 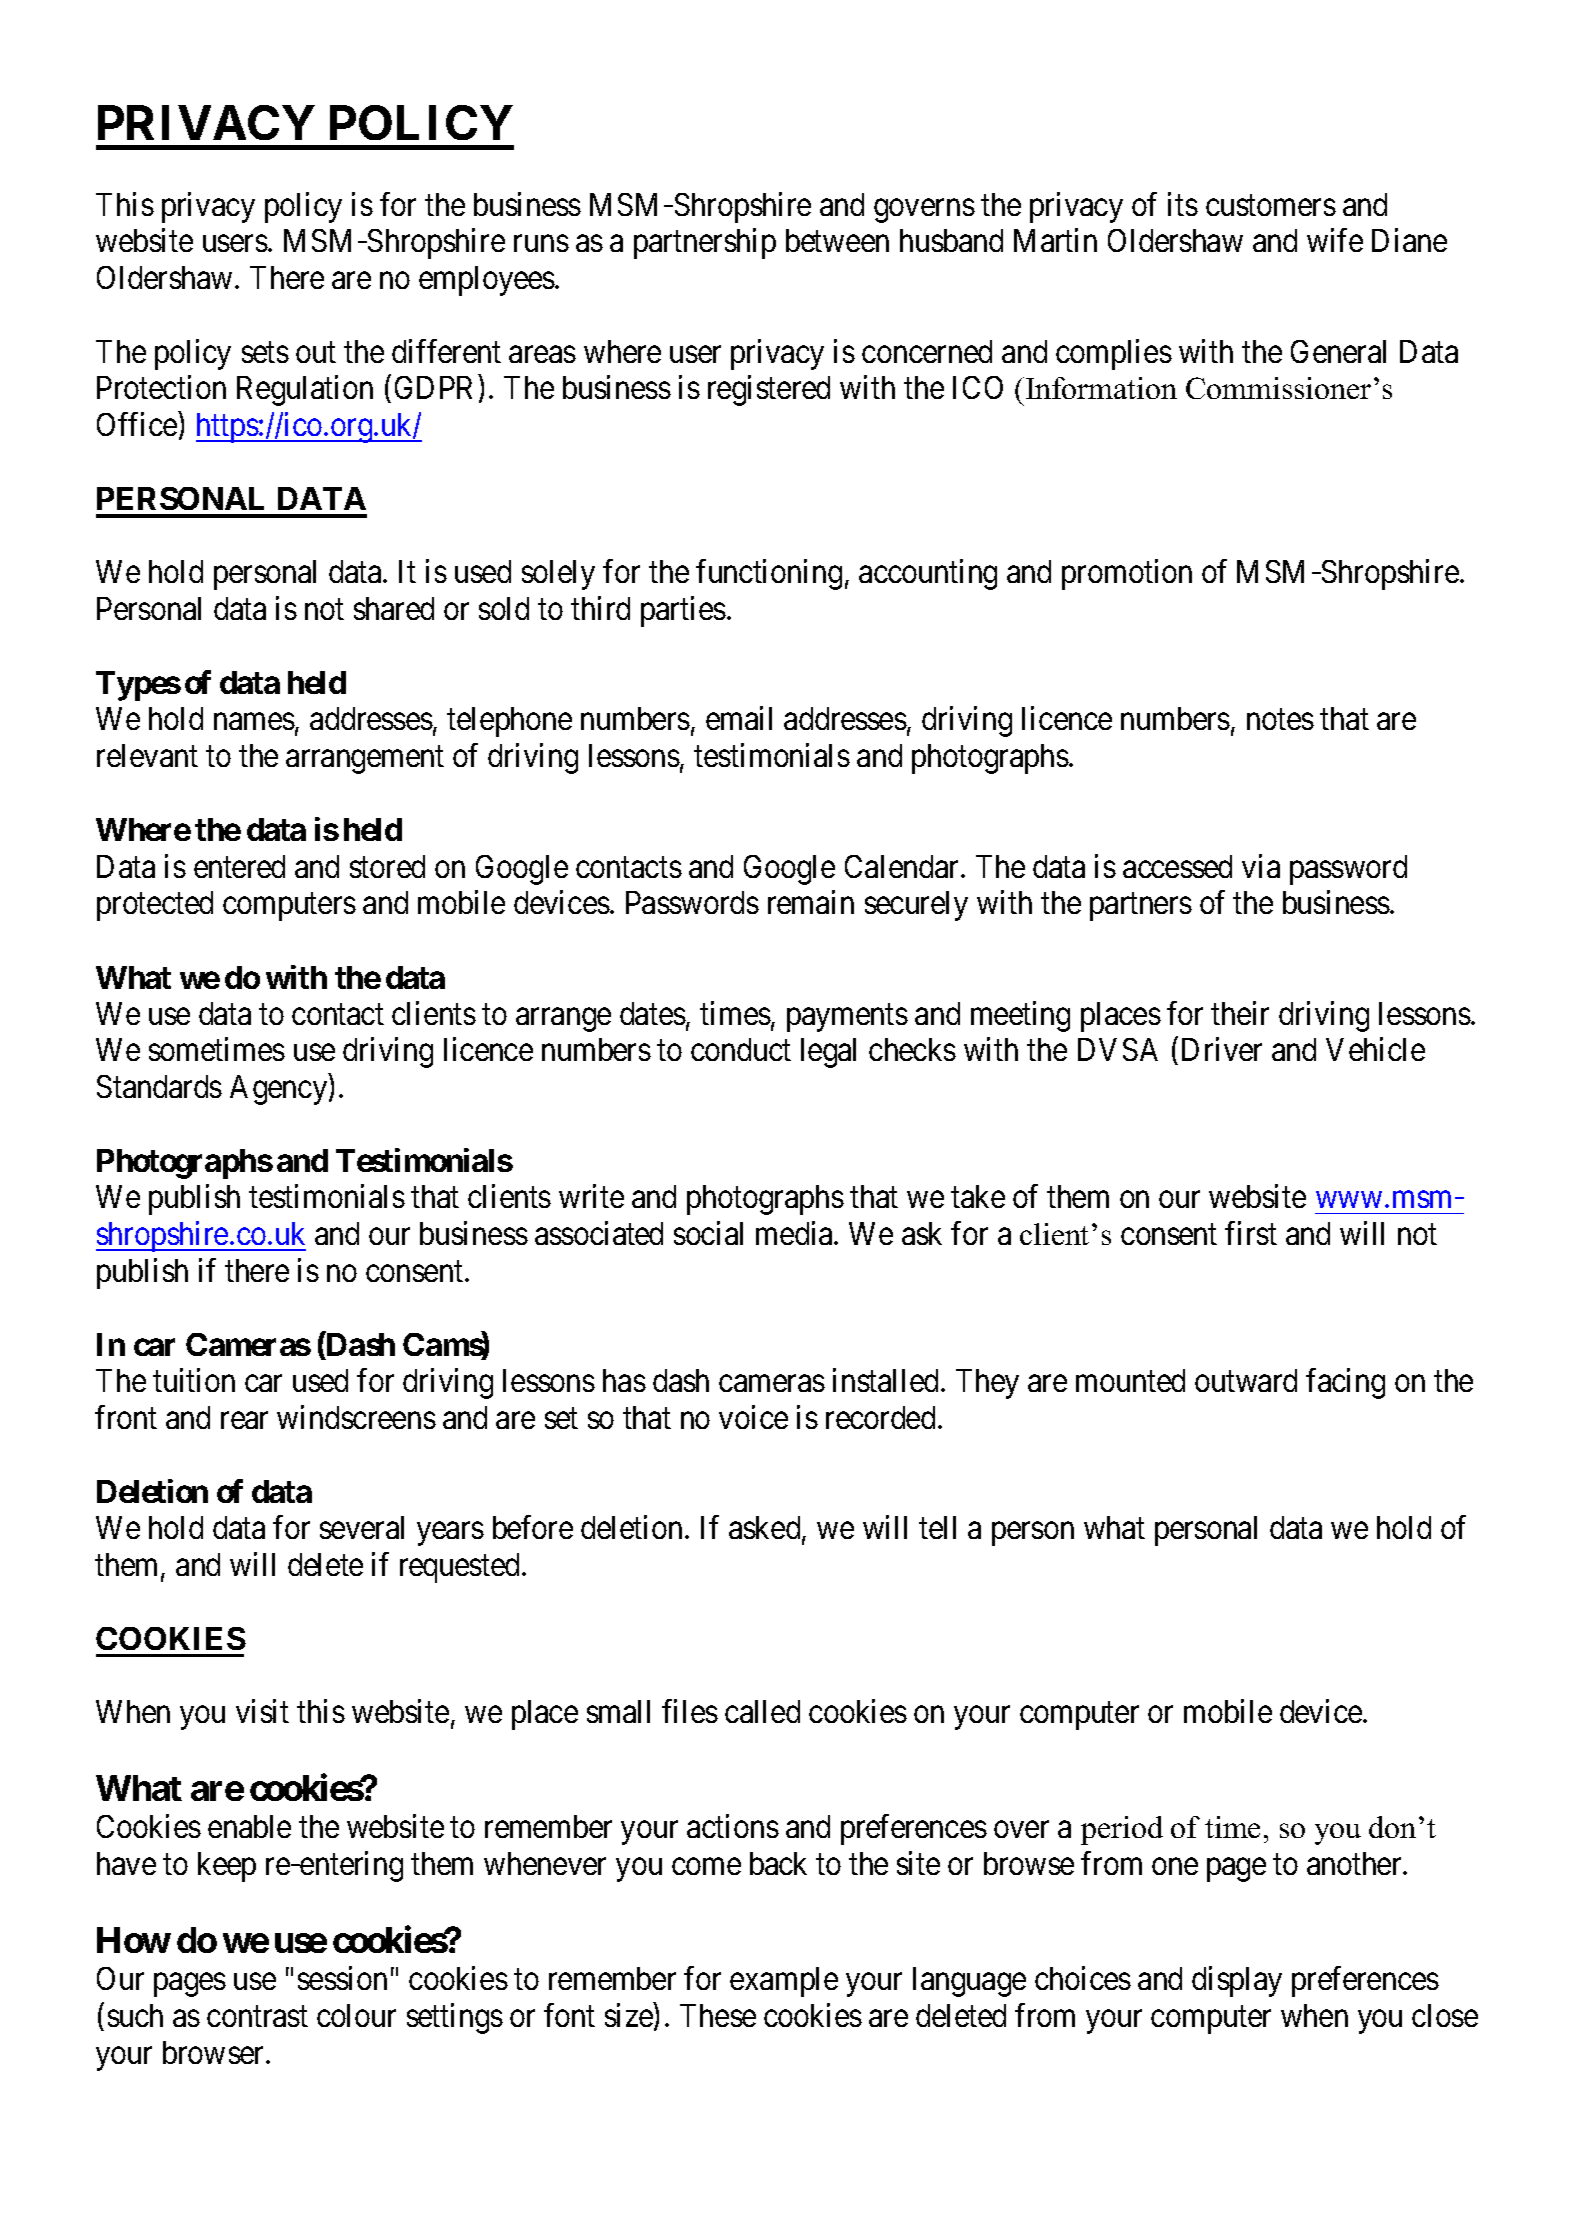 I want to click on session, so click(x=342, y=1978).
